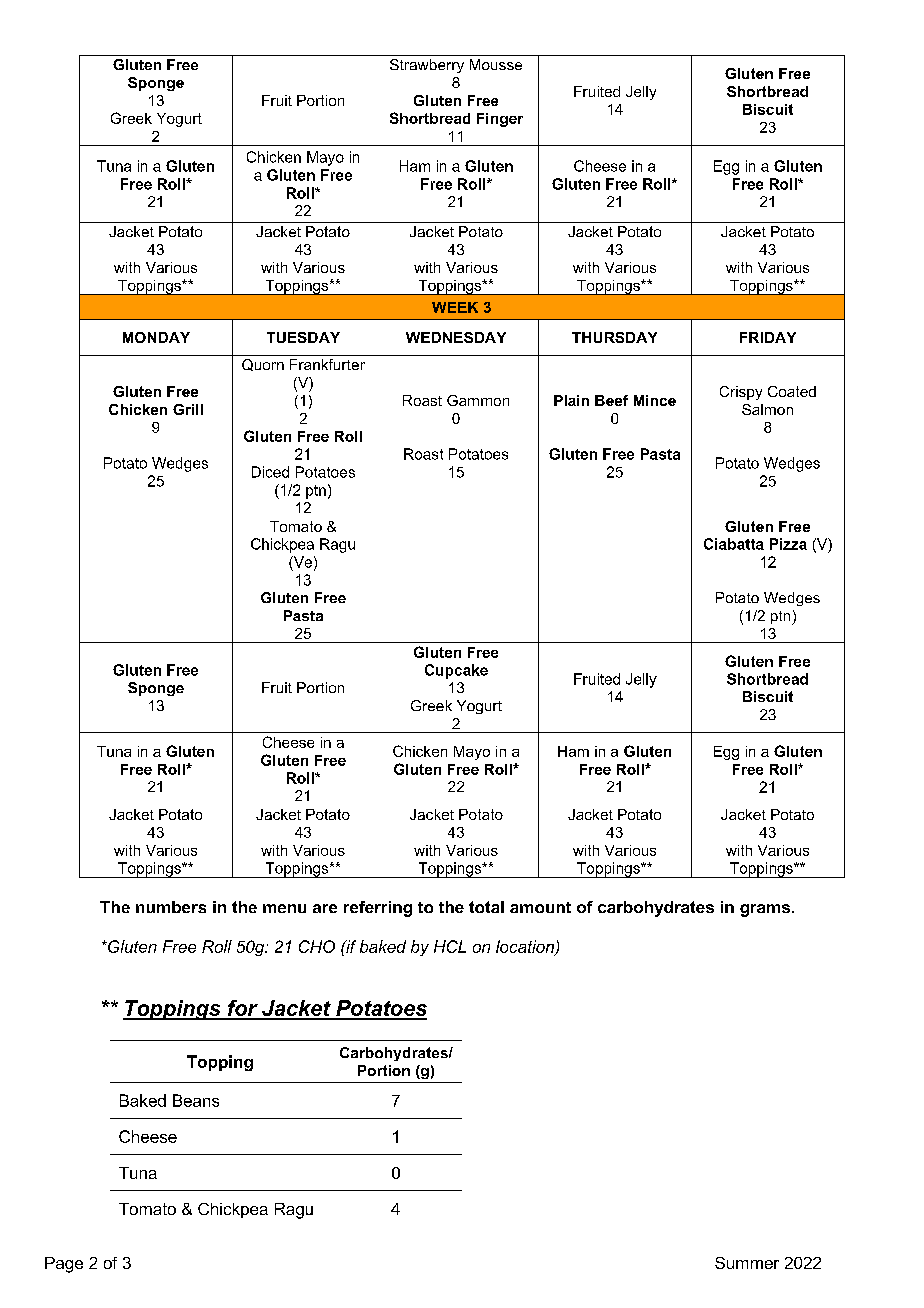  I want to click on Diced, so click(270, 472).
